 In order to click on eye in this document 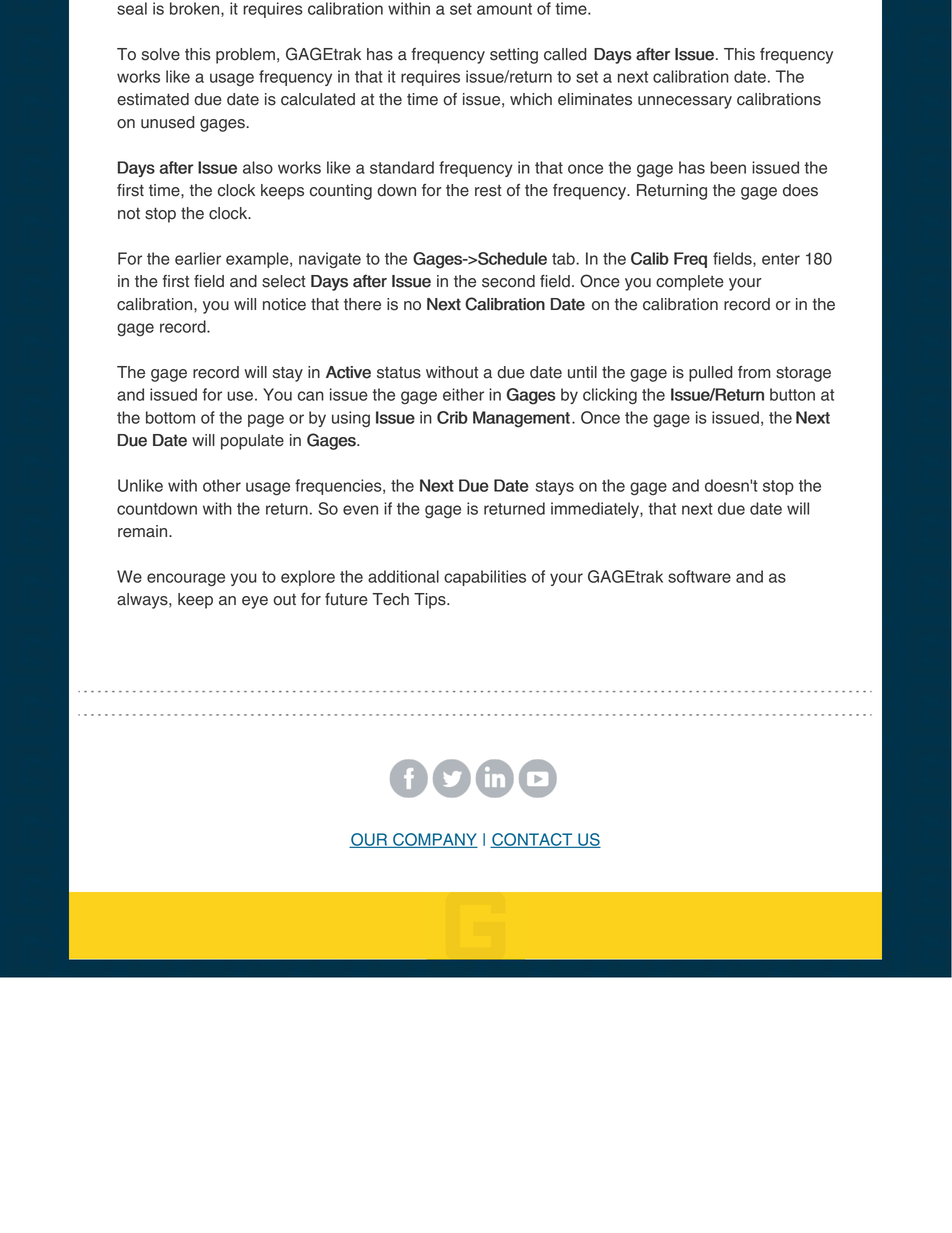, I will do `click(255, 602)`.
